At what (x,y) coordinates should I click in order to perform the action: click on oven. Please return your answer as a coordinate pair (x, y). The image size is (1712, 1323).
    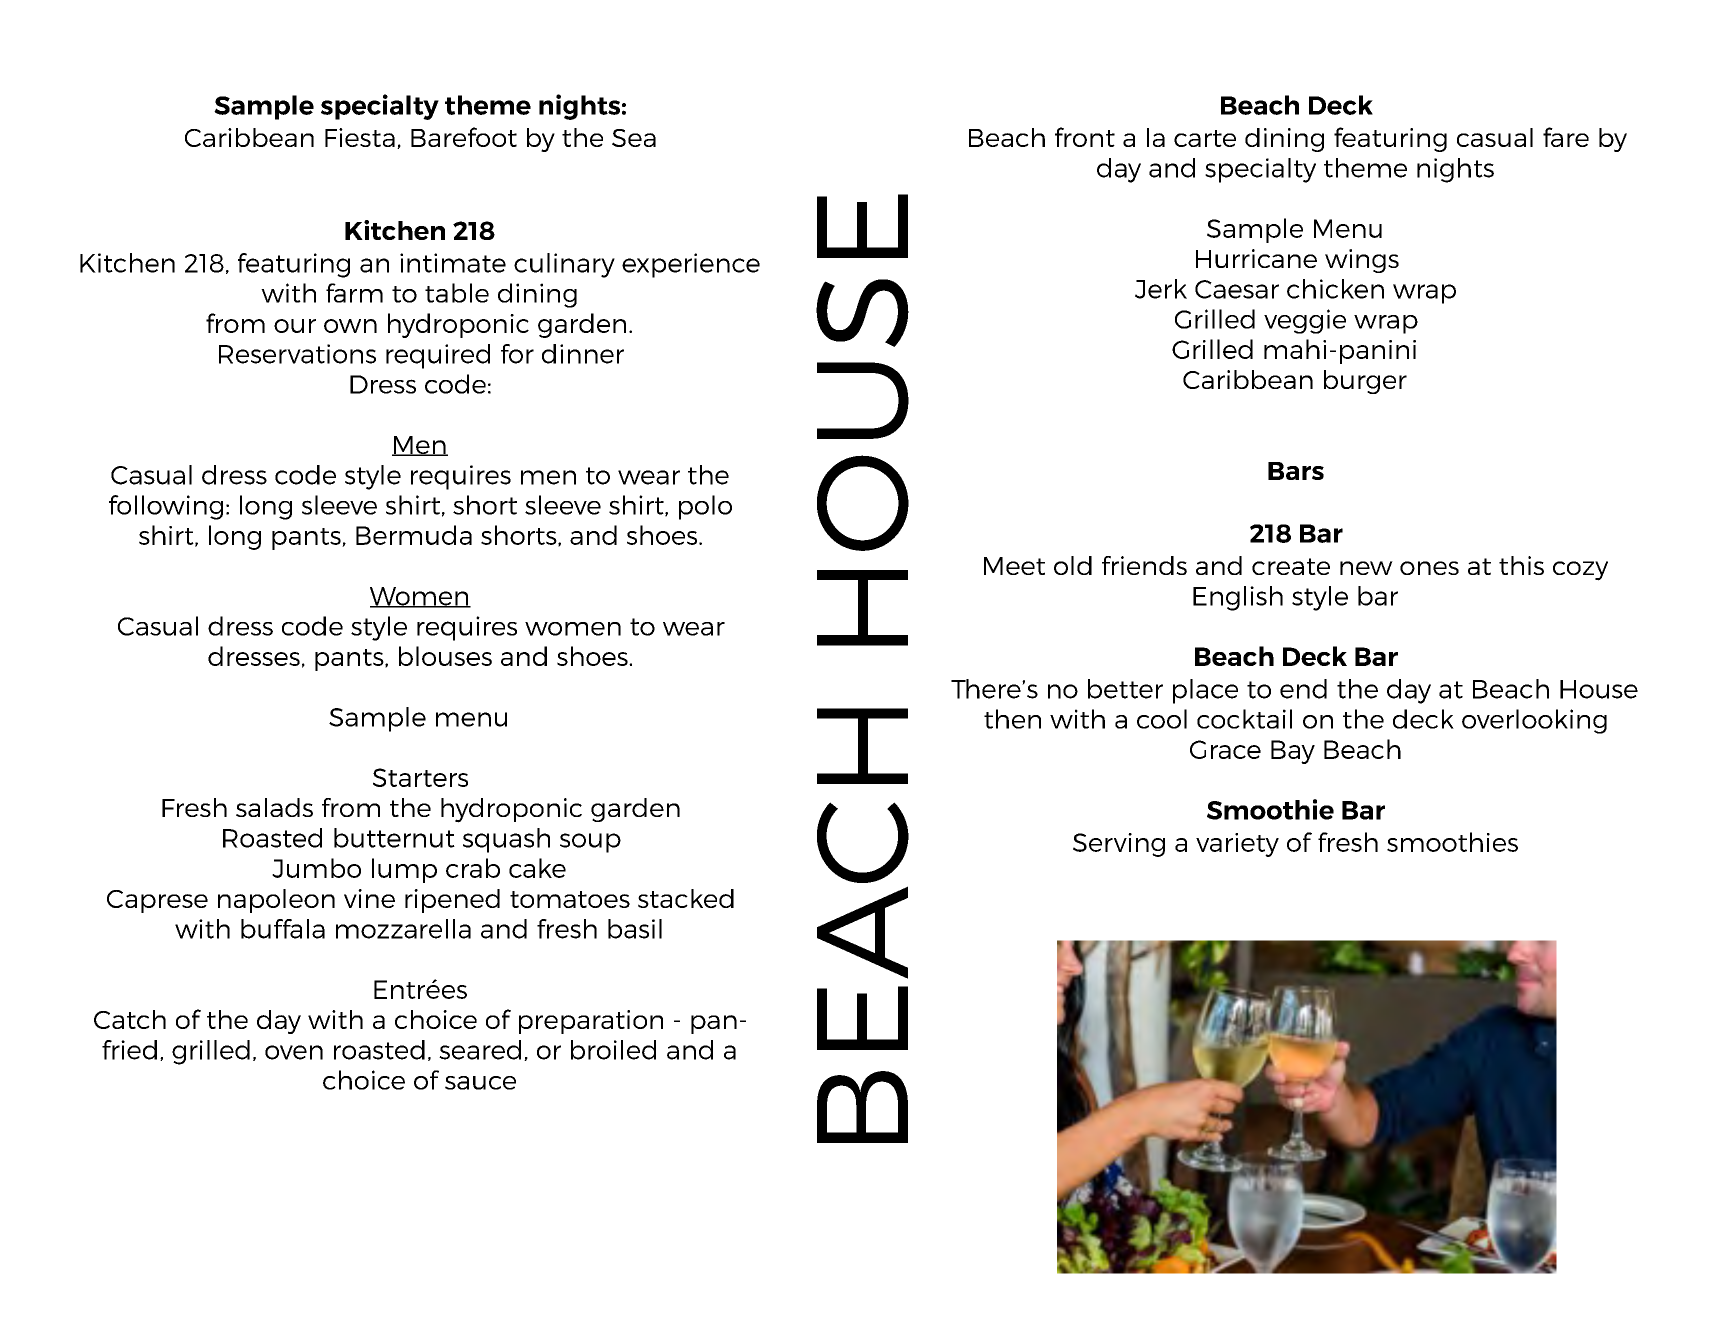
    Looking at the image, I should click on (294, 1052).
